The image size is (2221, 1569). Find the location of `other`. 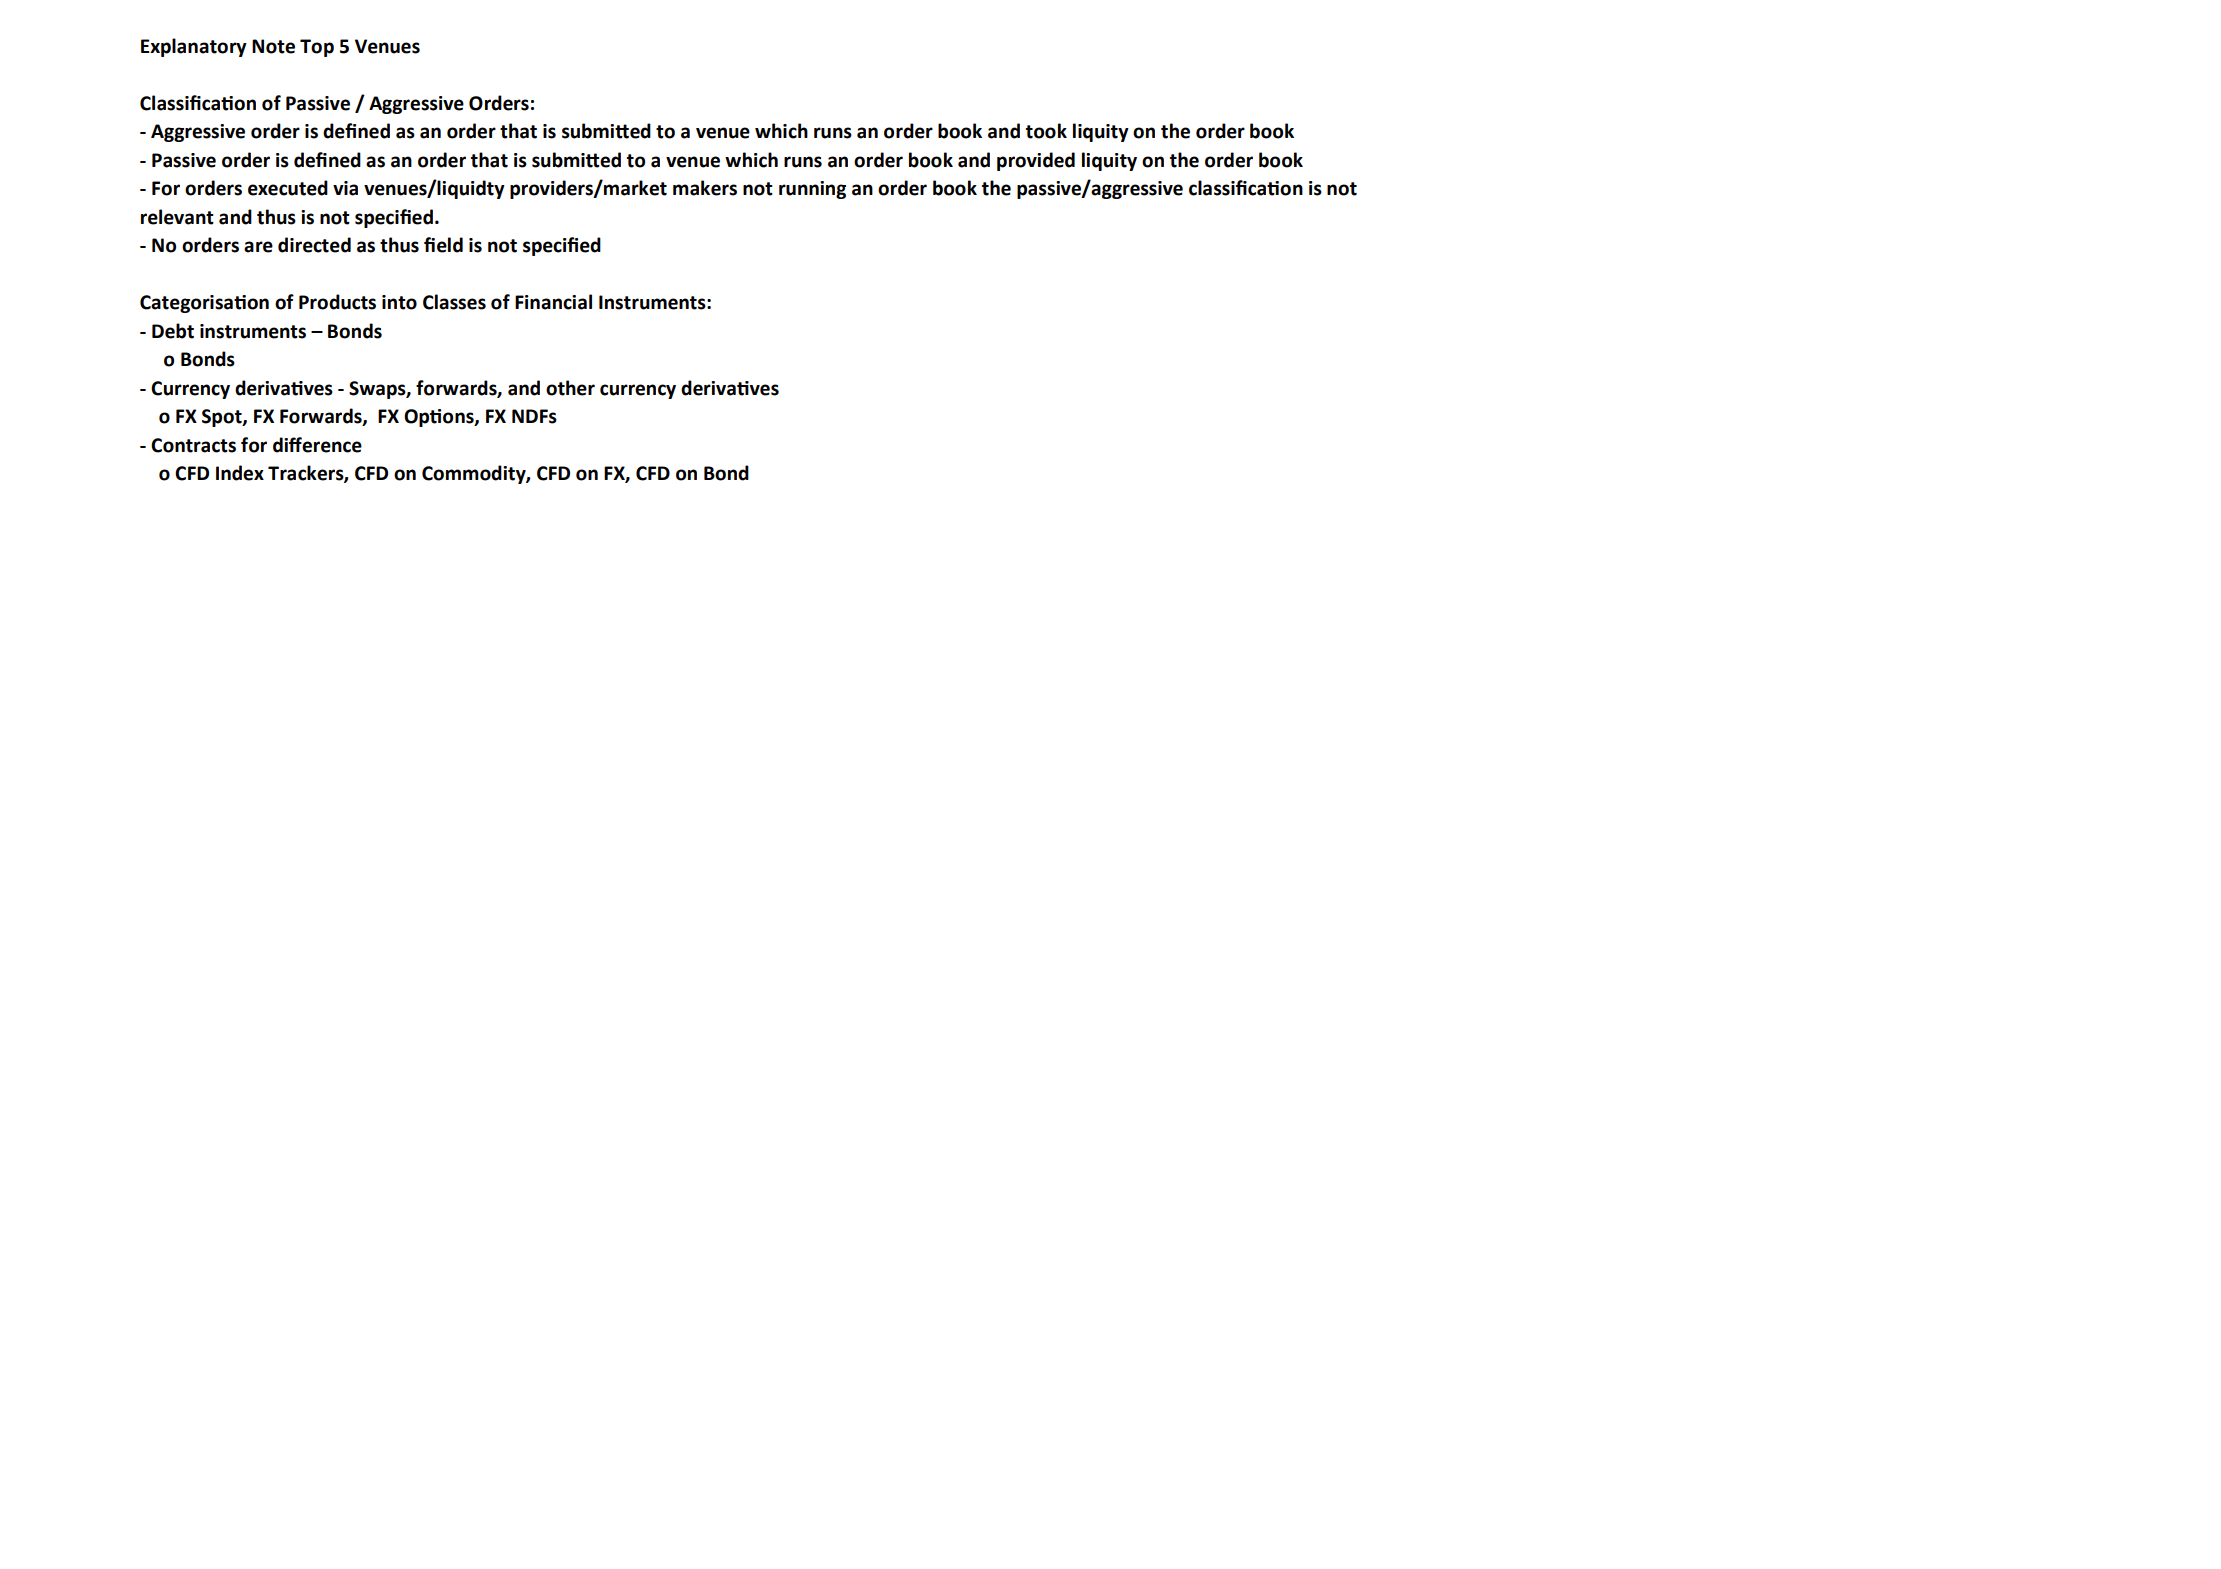

other is located at coordinates (570, 388).
